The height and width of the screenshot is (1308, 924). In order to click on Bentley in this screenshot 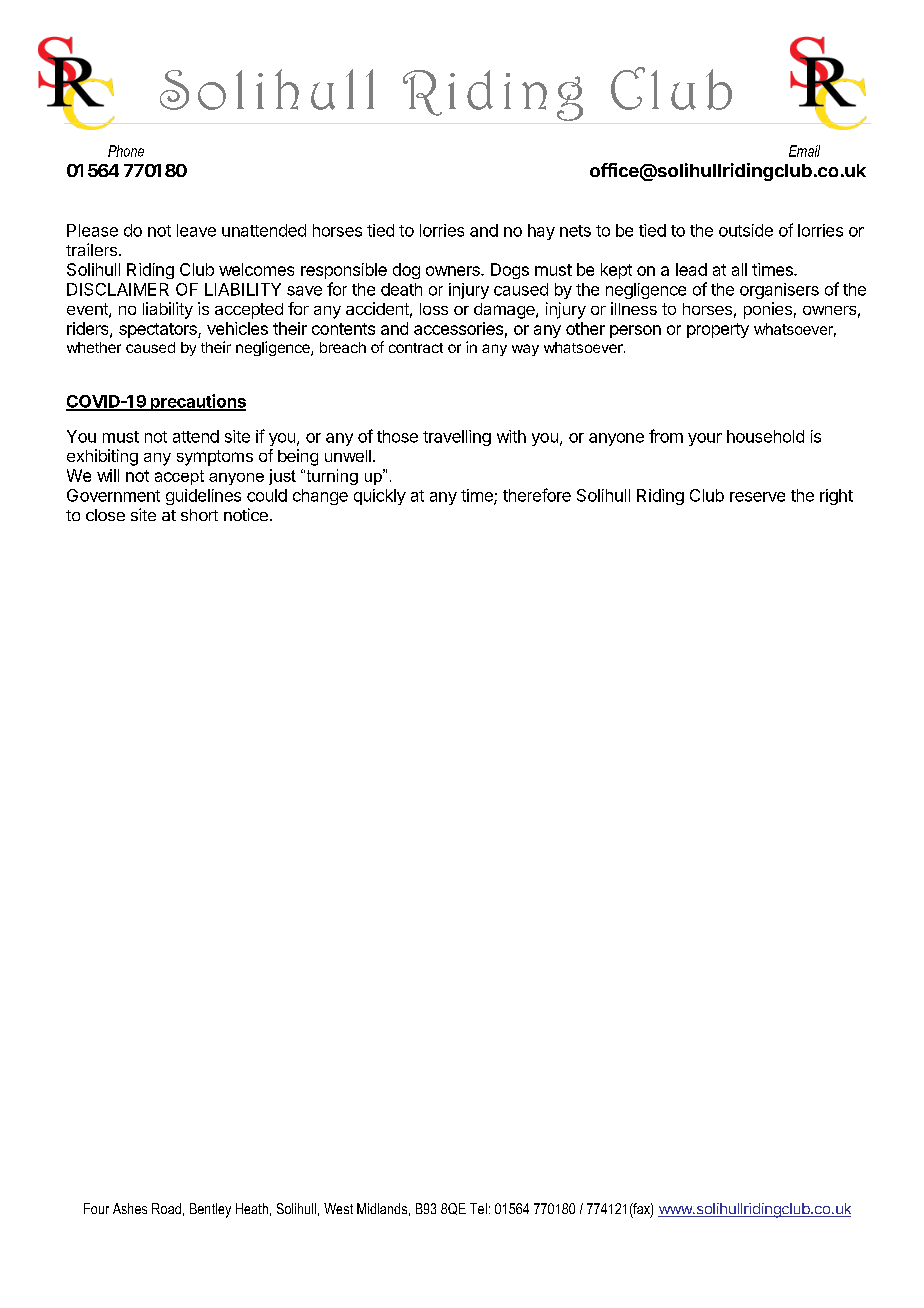, I will do `click(210, 1210)`.
